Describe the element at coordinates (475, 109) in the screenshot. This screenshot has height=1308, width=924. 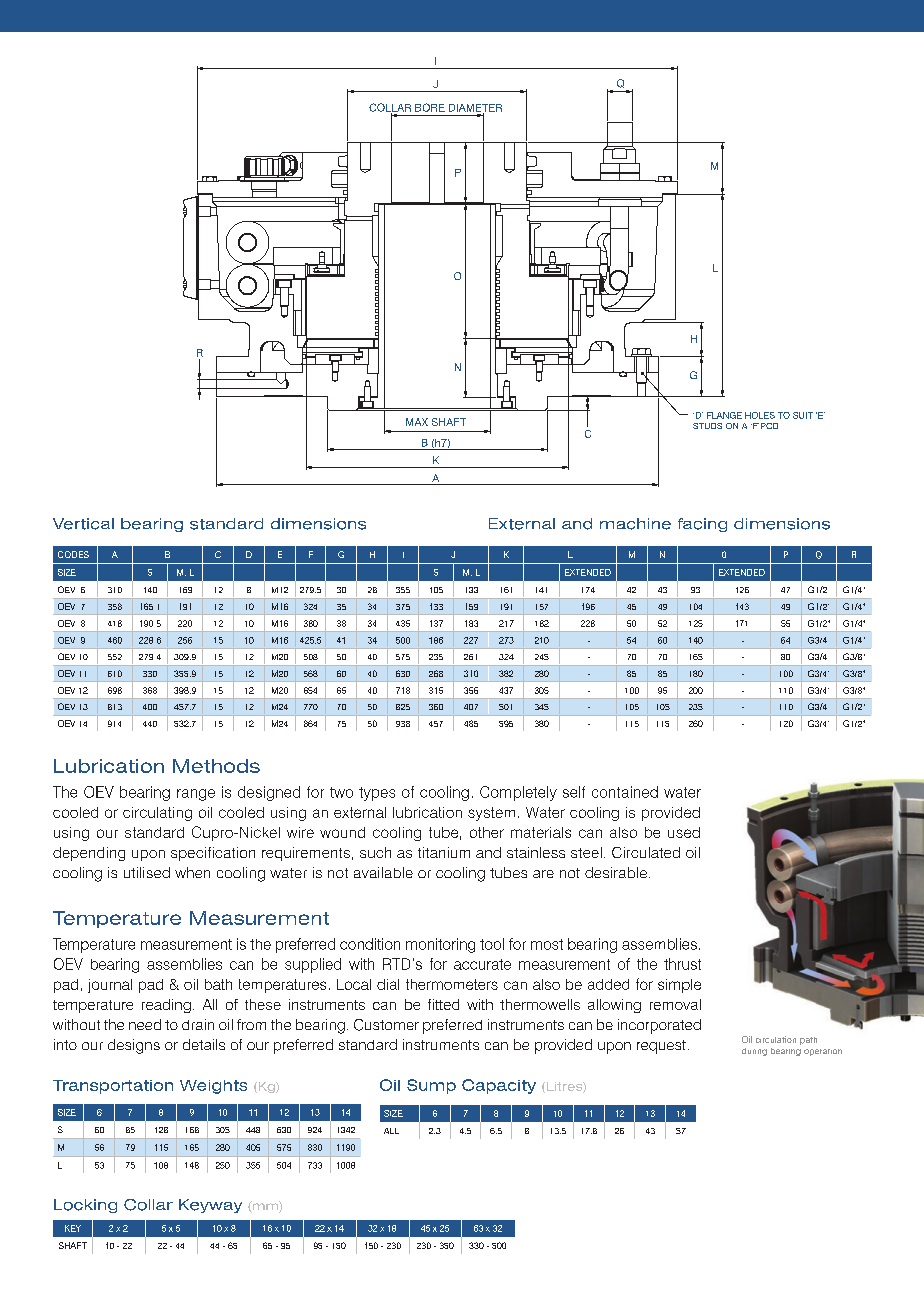
I see `DIAMETER` at that location.
